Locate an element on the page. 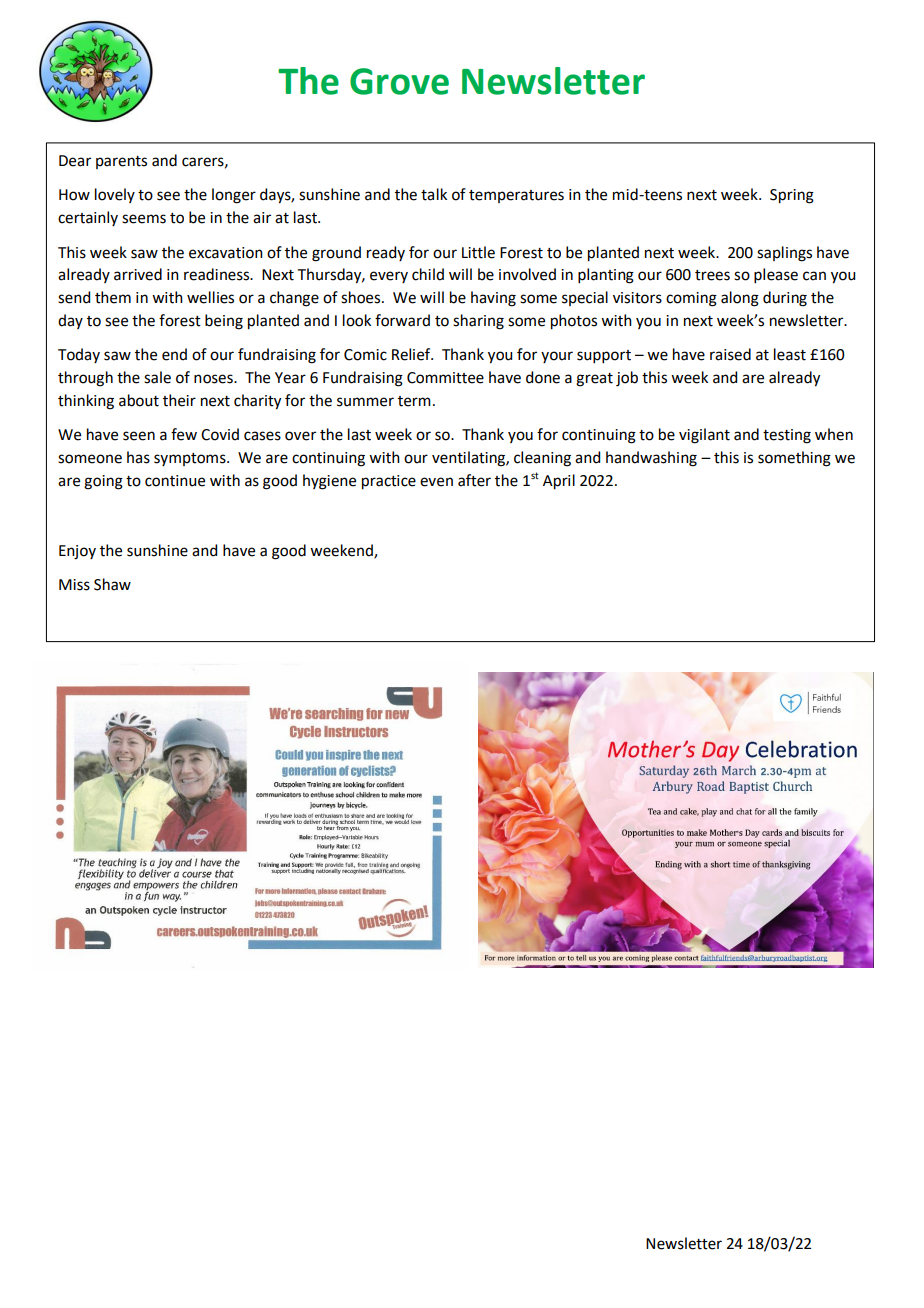 The image size is (924, 1308). being is located at coordinates (224, 322).
